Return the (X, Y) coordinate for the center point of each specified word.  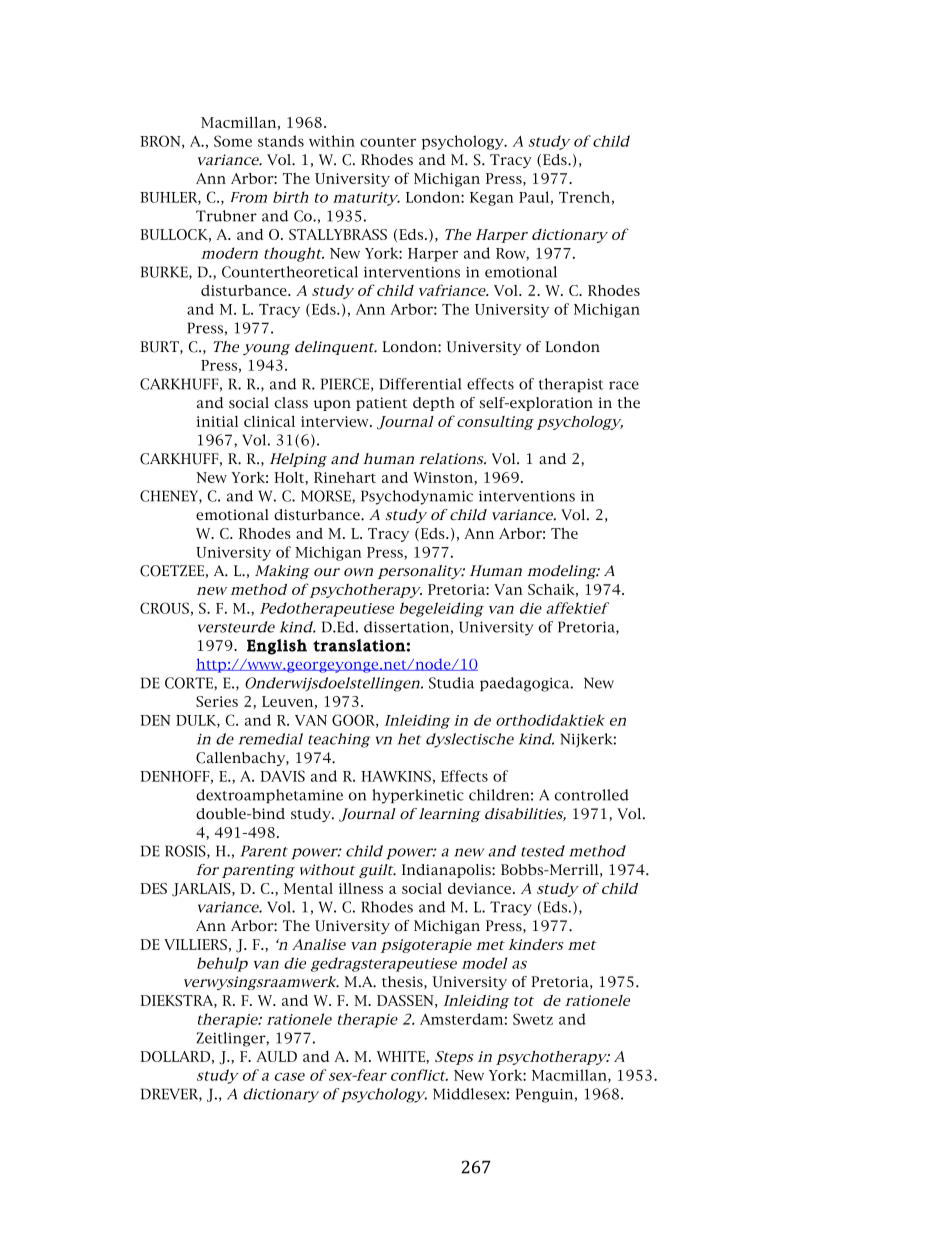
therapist (571, 385)
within (332, 141)
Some (233, 141)
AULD (276, 1056)
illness (361, 888)
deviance (481, 888)
